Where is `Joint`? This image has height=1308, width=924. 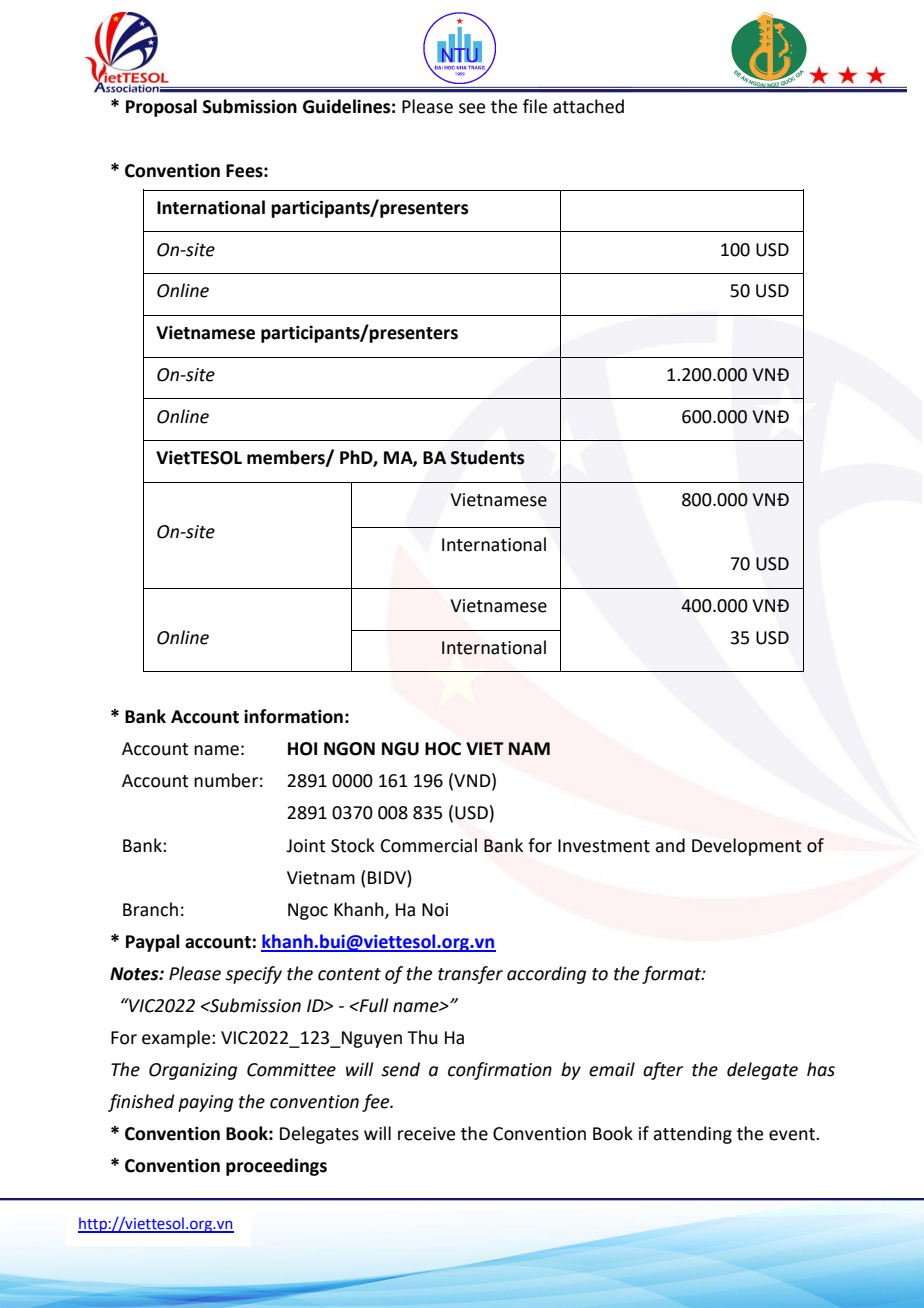
Joint is located at coordinates (305, 846).
